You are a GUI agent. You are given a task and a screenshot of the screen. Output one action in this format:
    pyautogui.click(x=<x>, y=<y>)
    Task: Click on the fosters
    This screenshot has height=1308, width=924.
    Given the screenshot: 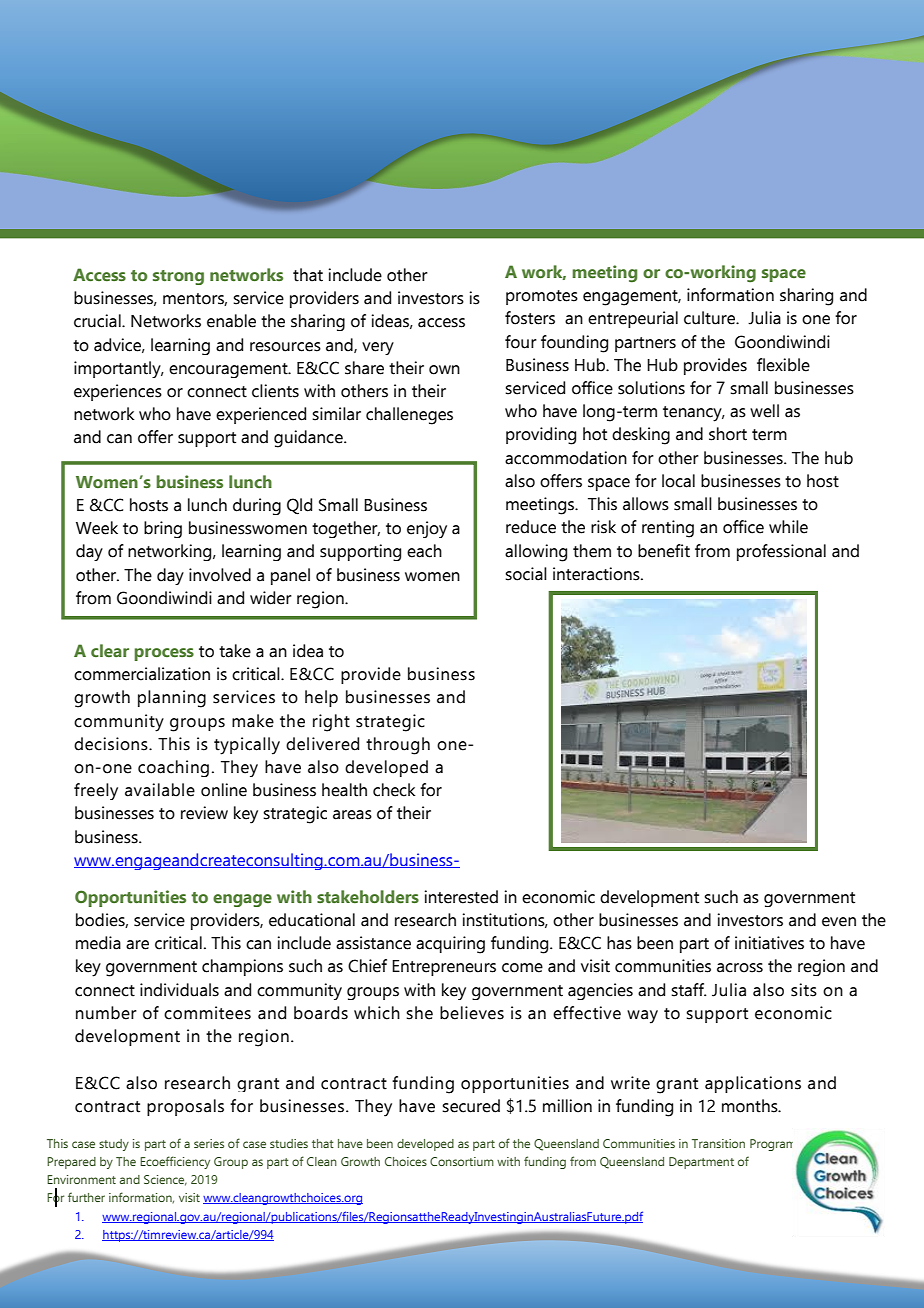 What is the action you would take?
    pyautogui.click(x=530, y=318)
